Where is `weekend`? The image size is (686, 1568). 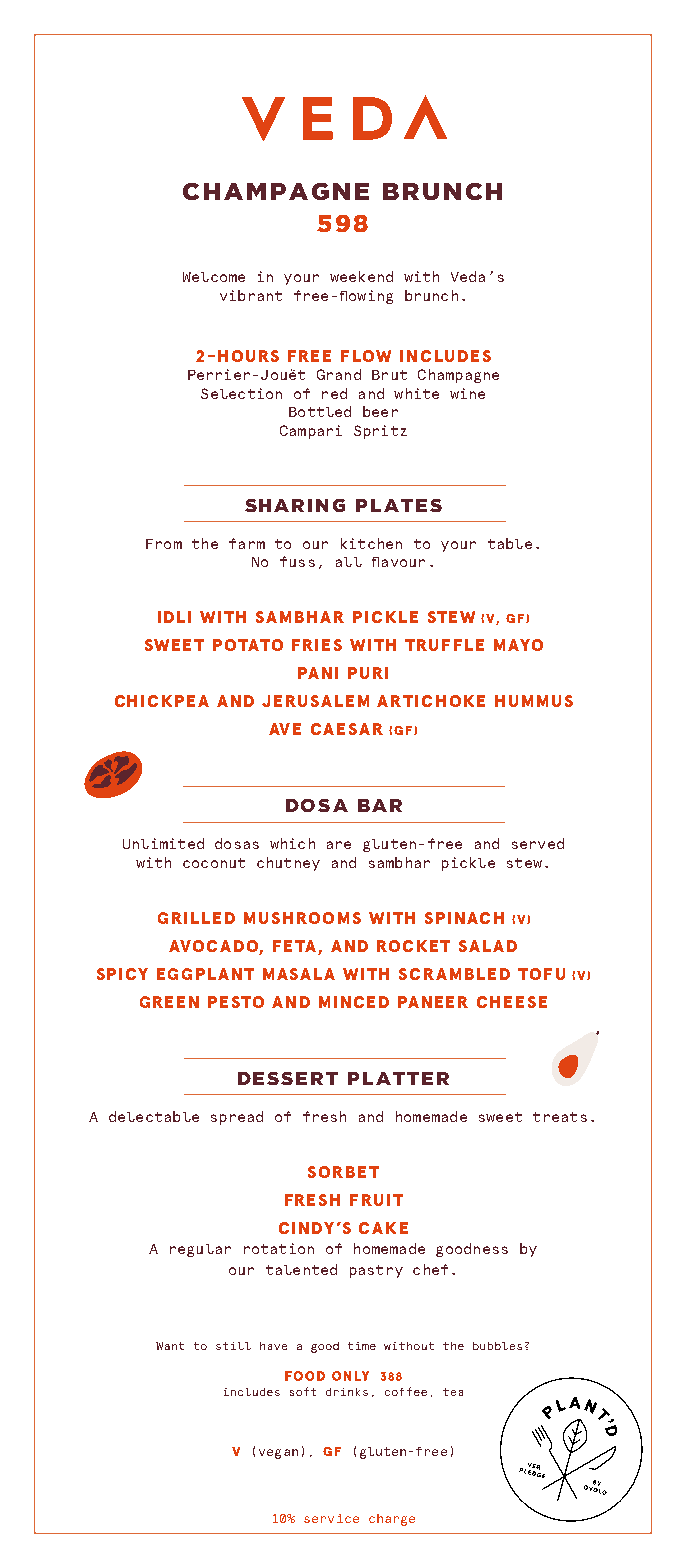
weekend is located at coordinates (361, 276).
